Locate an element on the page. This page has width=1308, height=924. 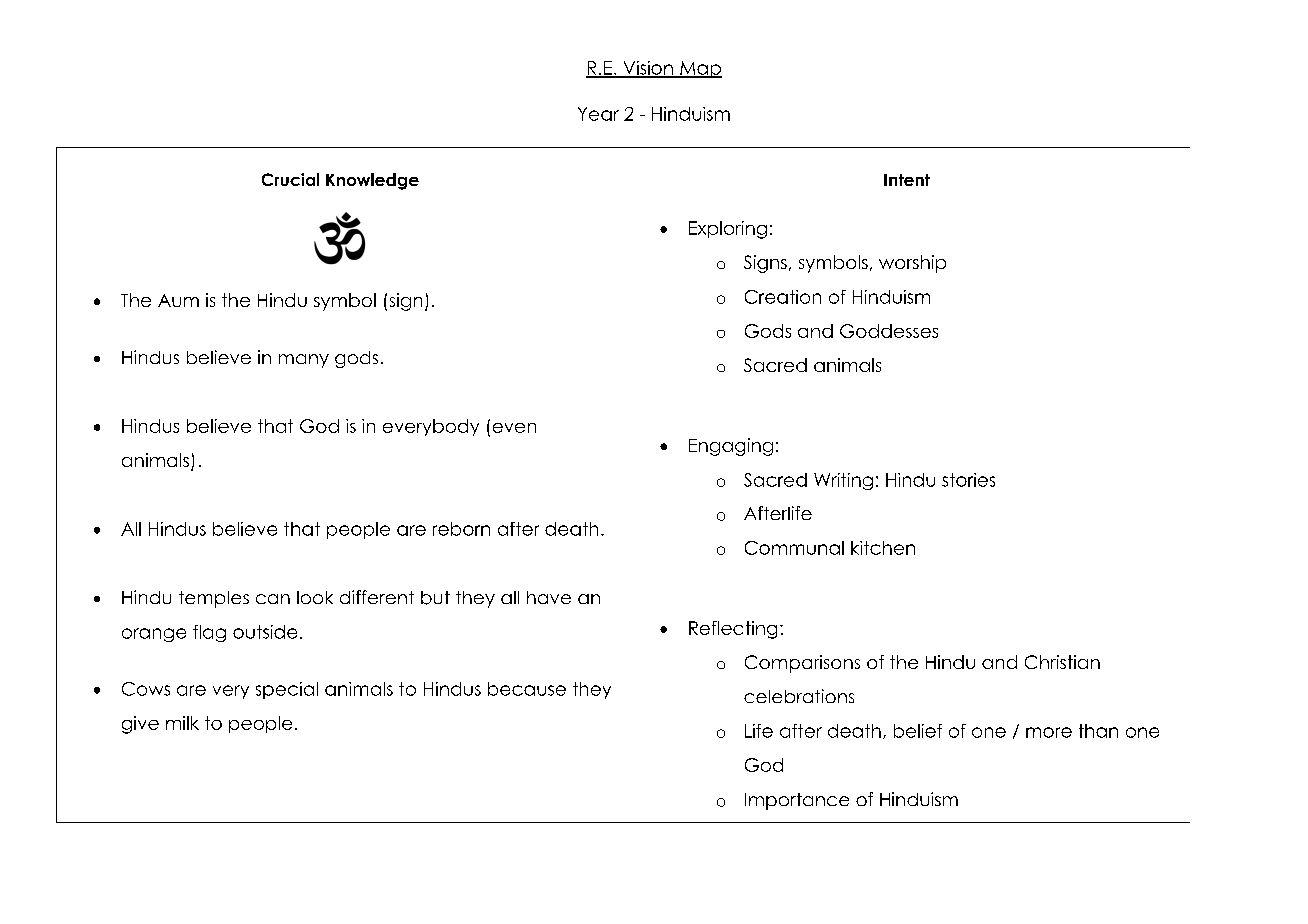
worship is located at coordinates (912, 264).
